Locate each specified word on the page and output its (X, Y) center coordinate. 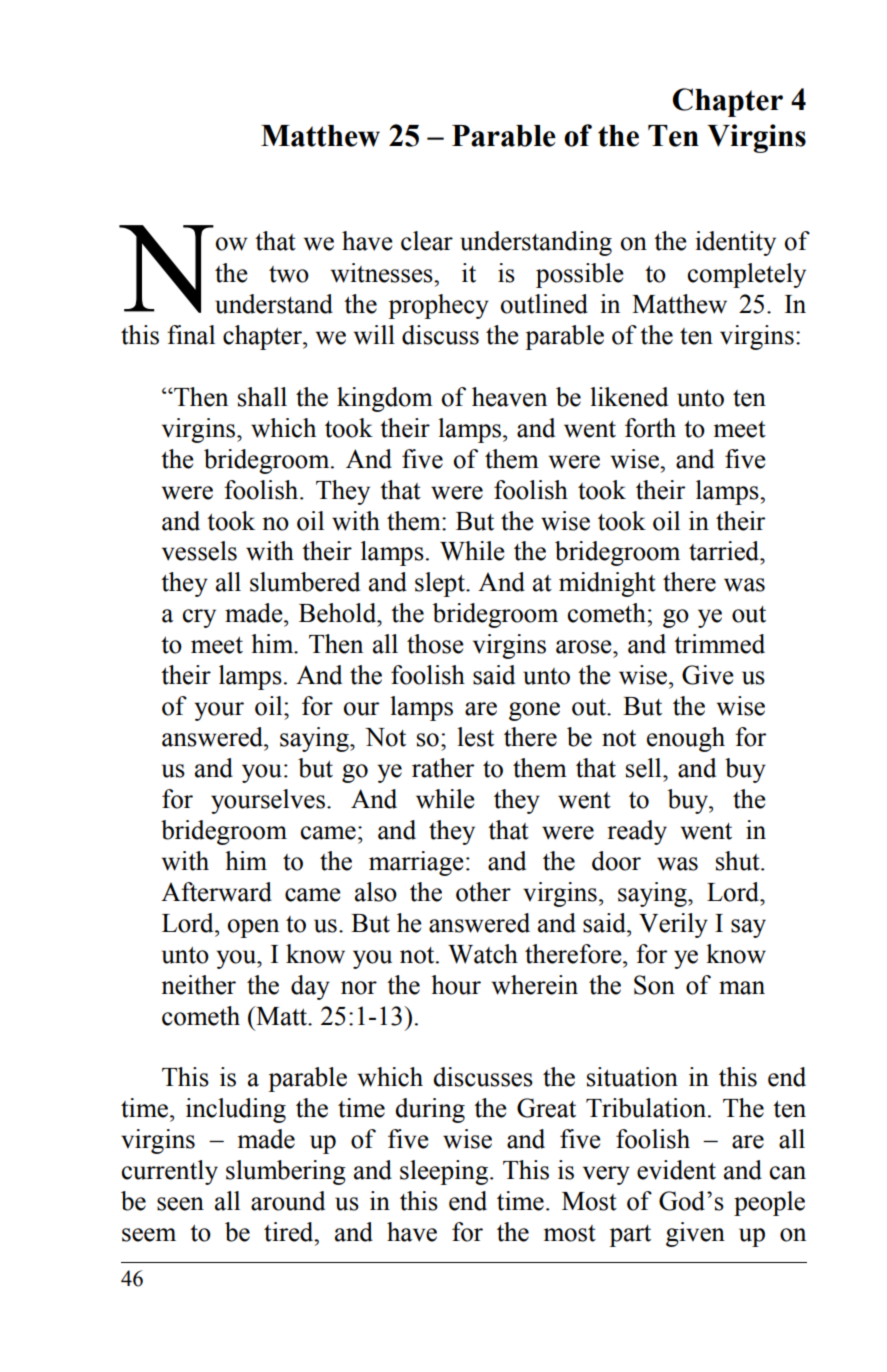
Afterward (216, 892)
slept (441, 584)
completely (747, 275)
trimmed (719, 644)
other (483, 892)
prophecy (438, 306)
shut (739, 861)
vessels (199, 551)
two (289, 274)
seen (180, 1204)
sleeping (445, 1172)
